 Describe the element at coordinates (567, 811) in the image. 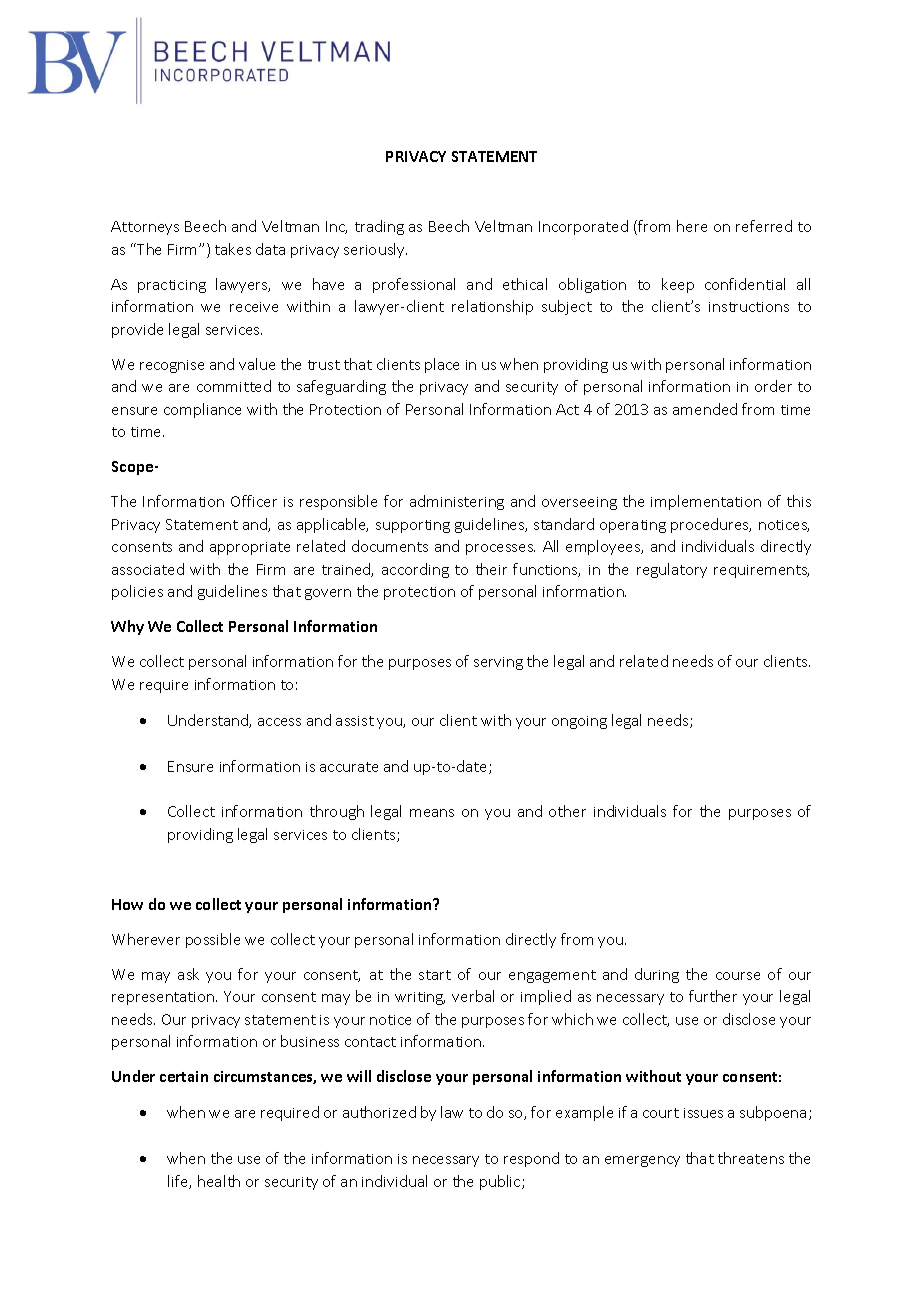

I see `other` at that location.
